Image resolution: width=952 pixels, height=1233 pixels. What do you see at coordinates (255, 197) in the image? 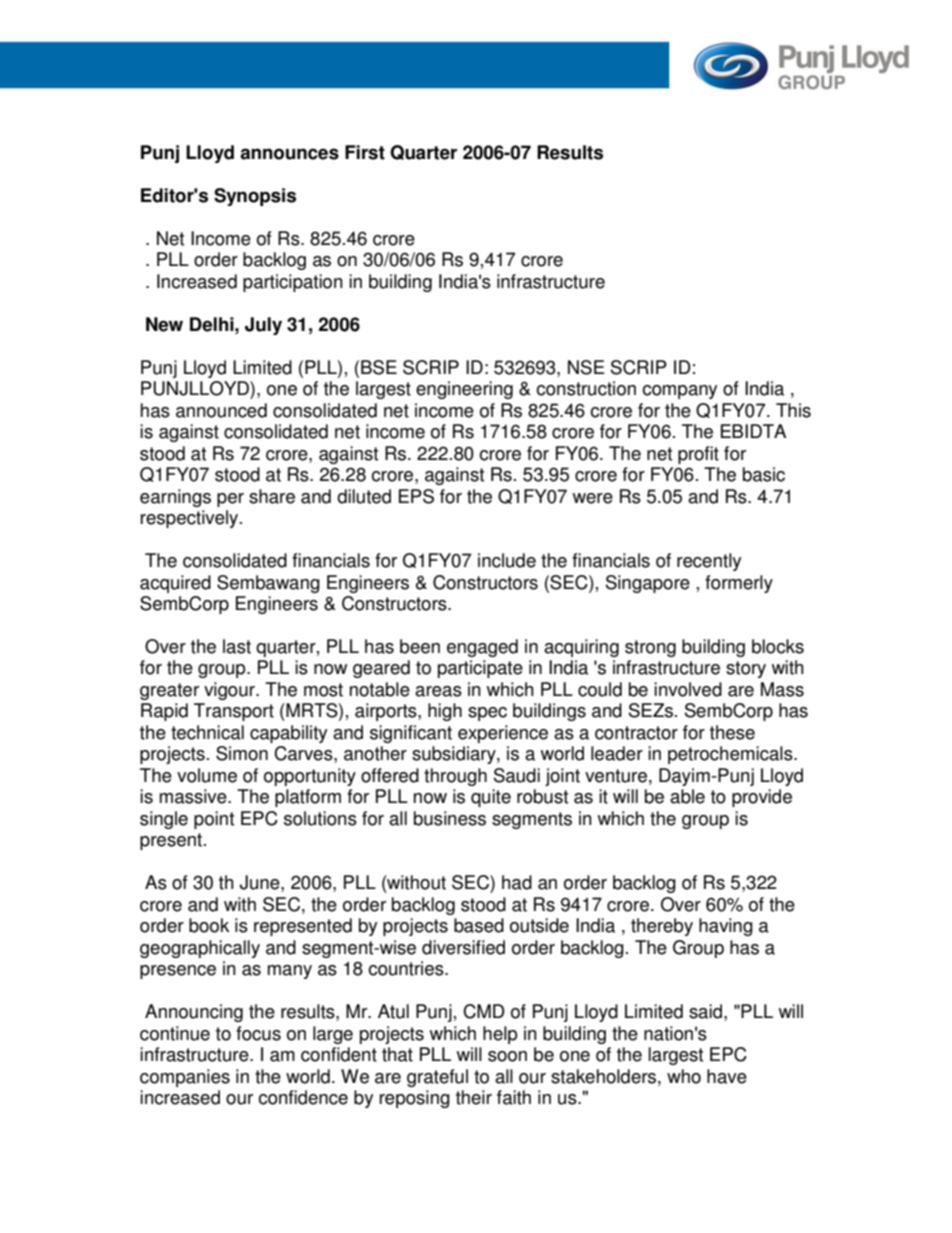
I see `Synopsis` at bounding box center [255, 197].
